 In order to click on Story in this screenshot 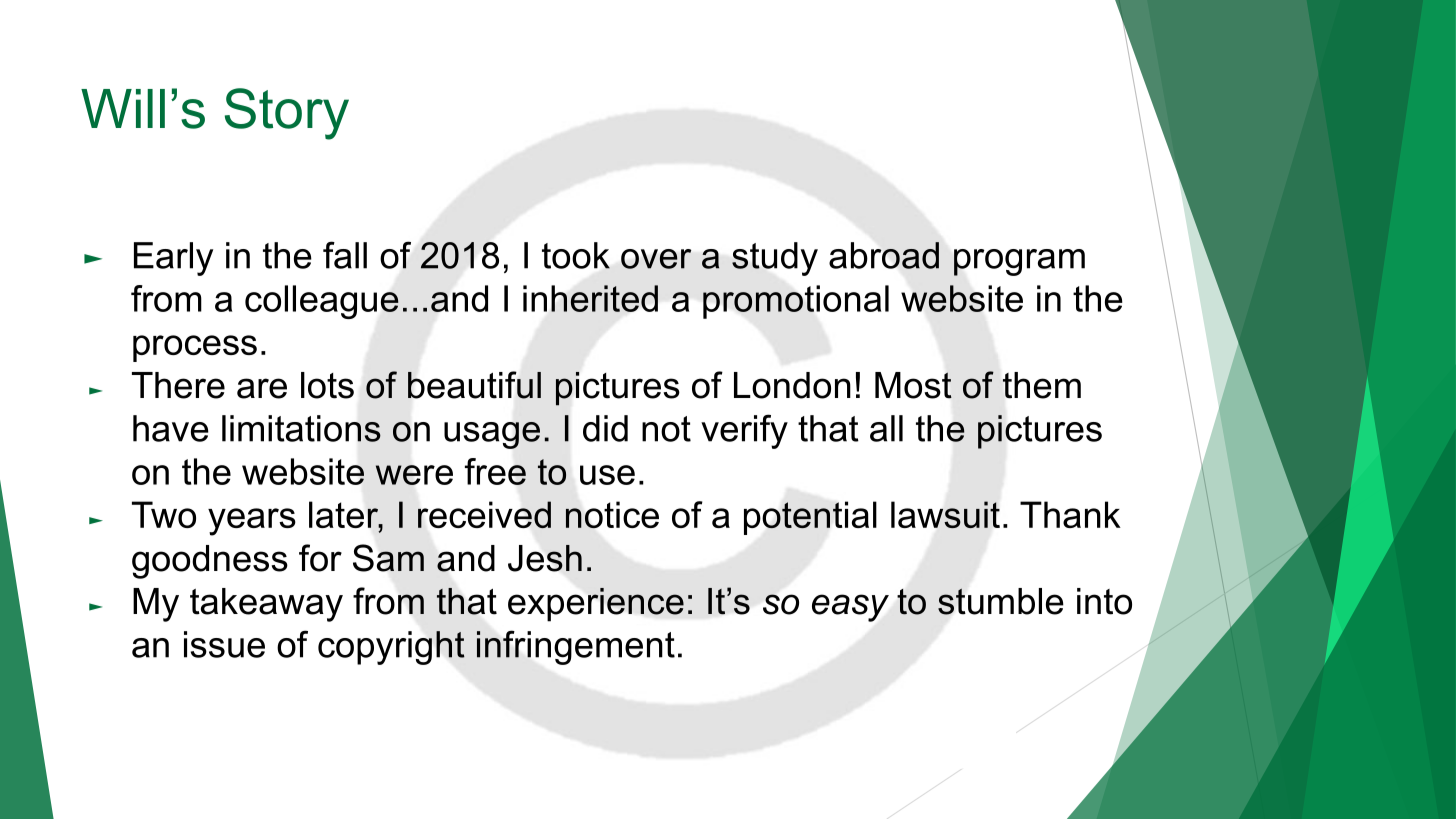, I will do `click(287, 114)`.
